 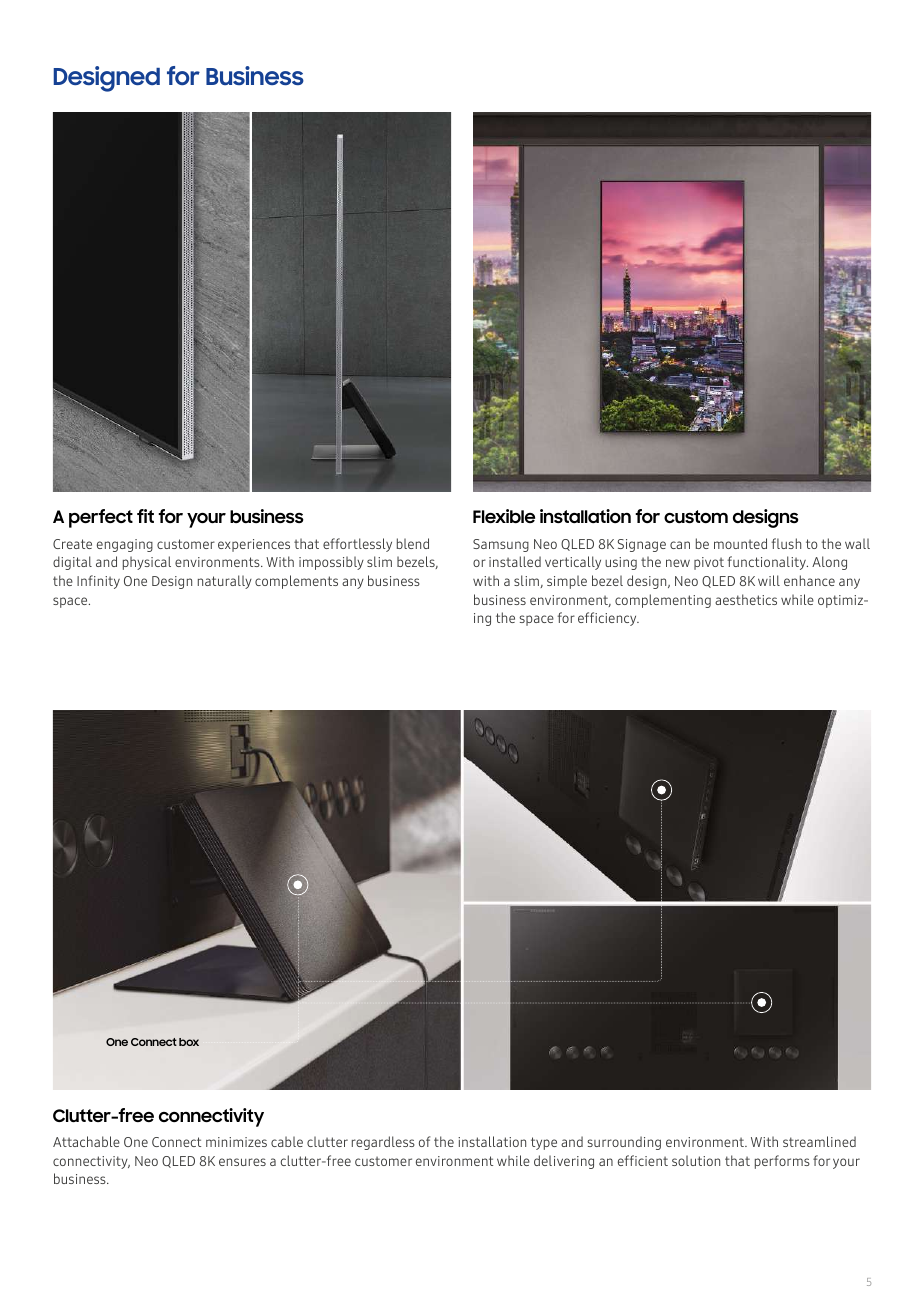 What do you see at coordinates (236, 1142) in the page?
I see `minimizes` at bounding box center [236, 1142].
